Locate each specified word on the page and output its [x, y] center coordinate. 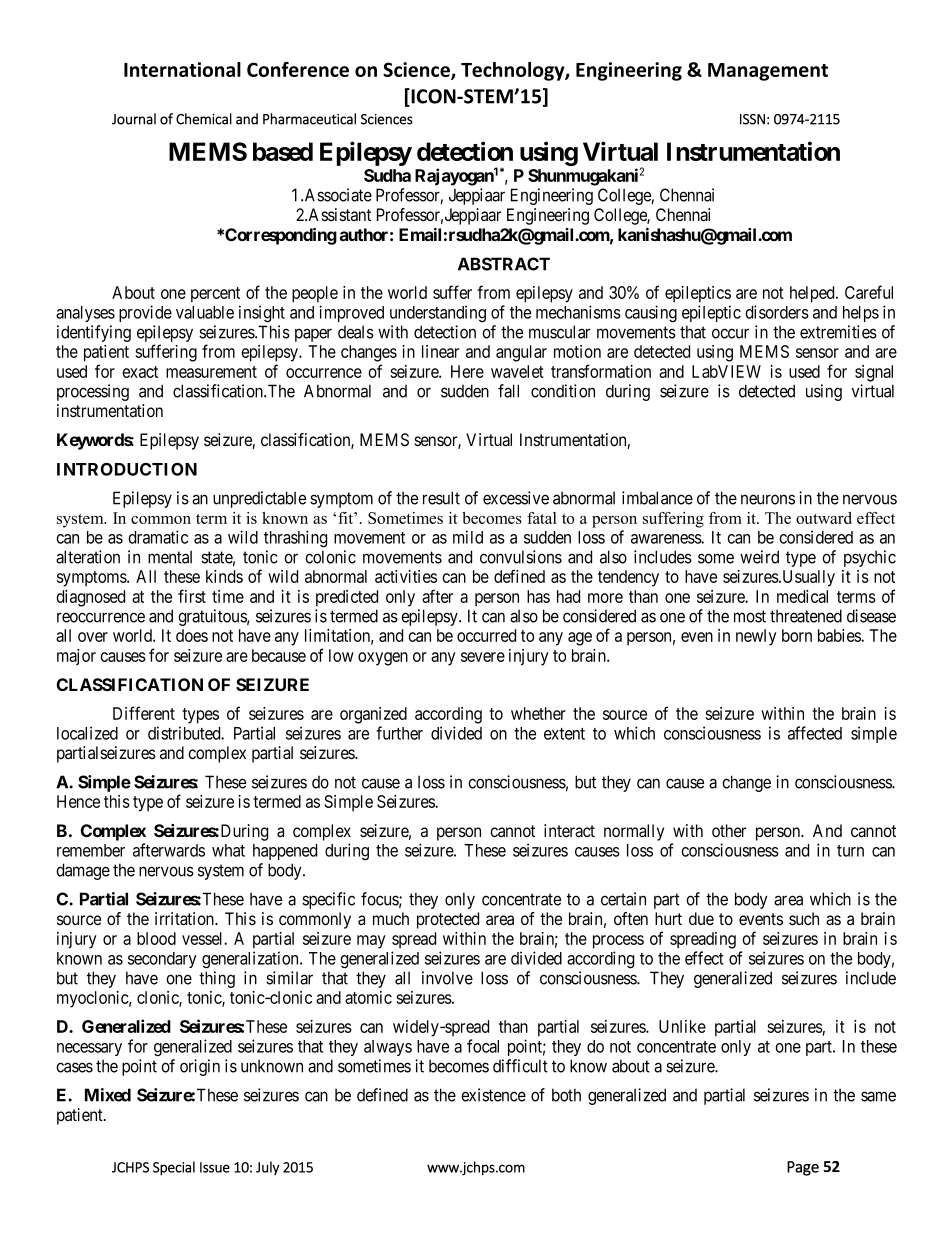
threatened [806, 616]
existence [493, 1095]
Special [174, 1168]
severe [483, 657]
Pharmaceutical [309, 119]
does [192, 635]
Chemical [204, 119]
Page [803, 1168]
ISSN [752, 119]
